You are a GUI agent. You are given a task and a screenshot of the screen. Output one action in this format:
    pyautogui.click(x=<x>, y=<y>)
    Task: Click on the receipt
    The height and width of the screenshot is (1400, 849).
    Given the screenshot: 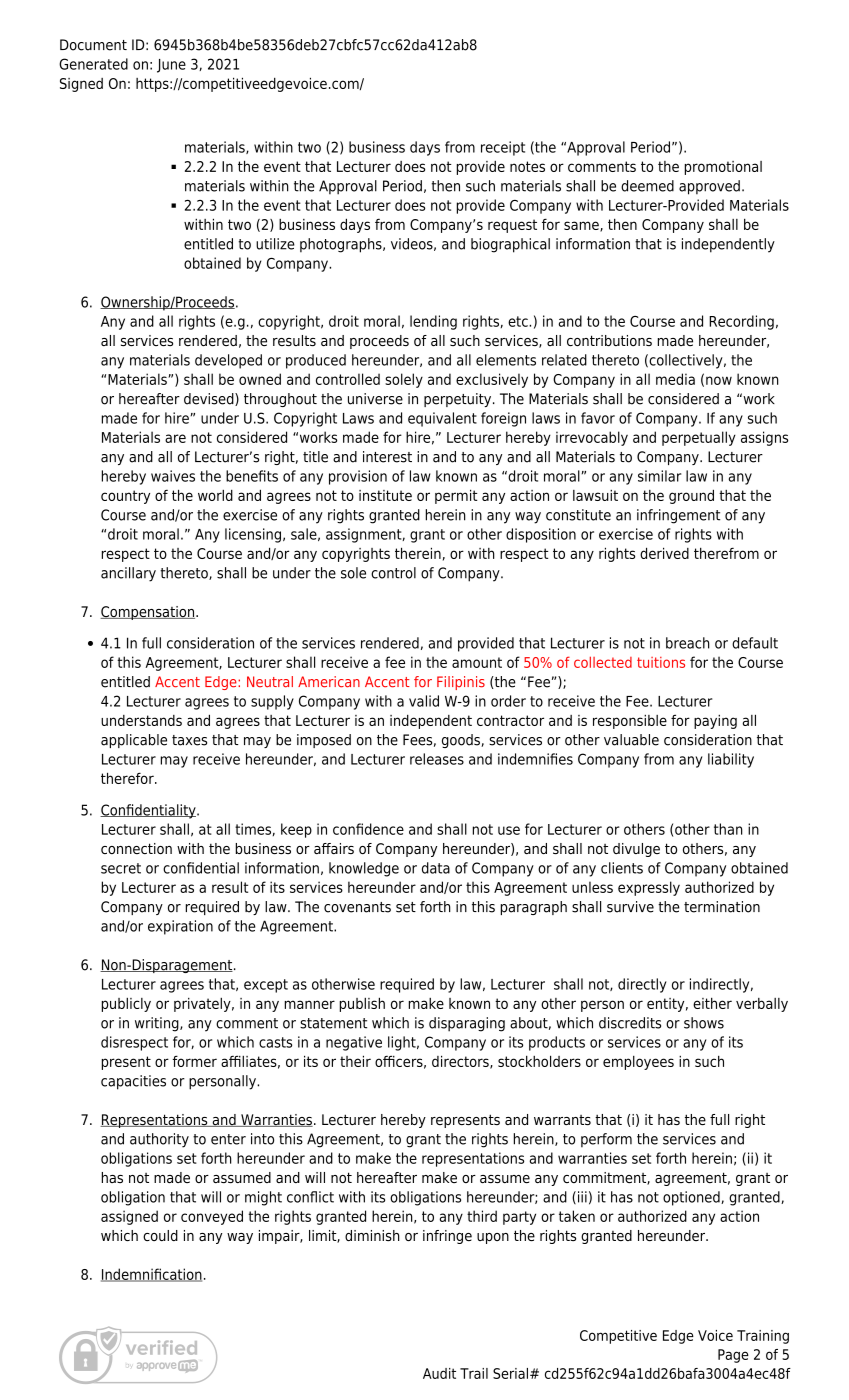 What is the action you would take?
    pyautogui.click(x=503, y=148)
